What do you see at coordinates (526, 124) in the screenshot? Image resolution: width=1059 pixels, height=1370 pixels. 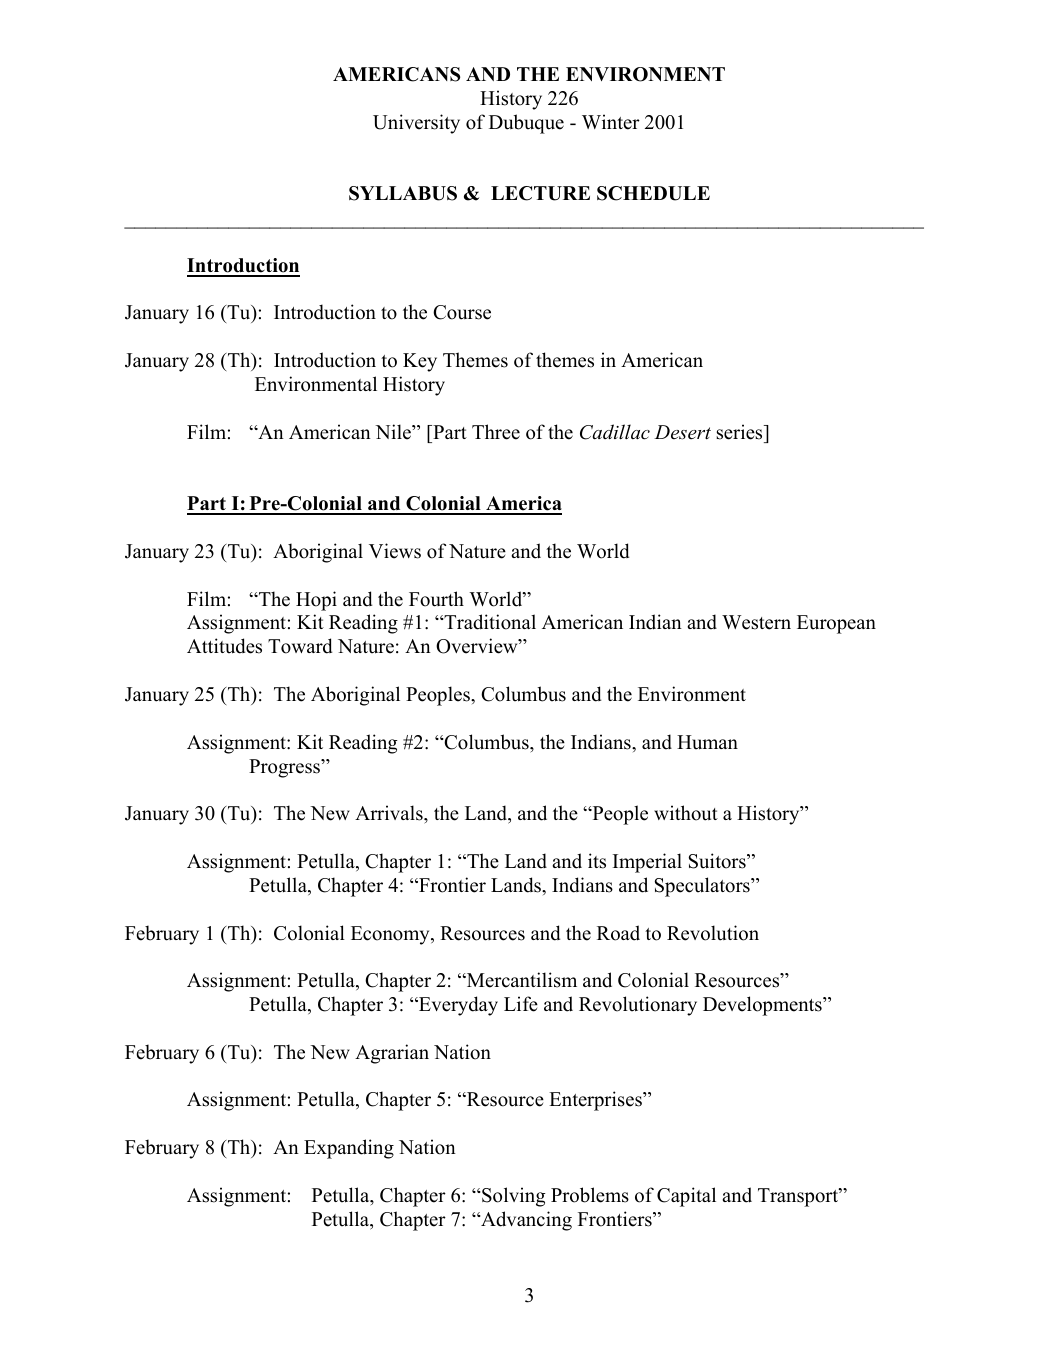 I see `Dubuque` at bounding box center [526, 124].
